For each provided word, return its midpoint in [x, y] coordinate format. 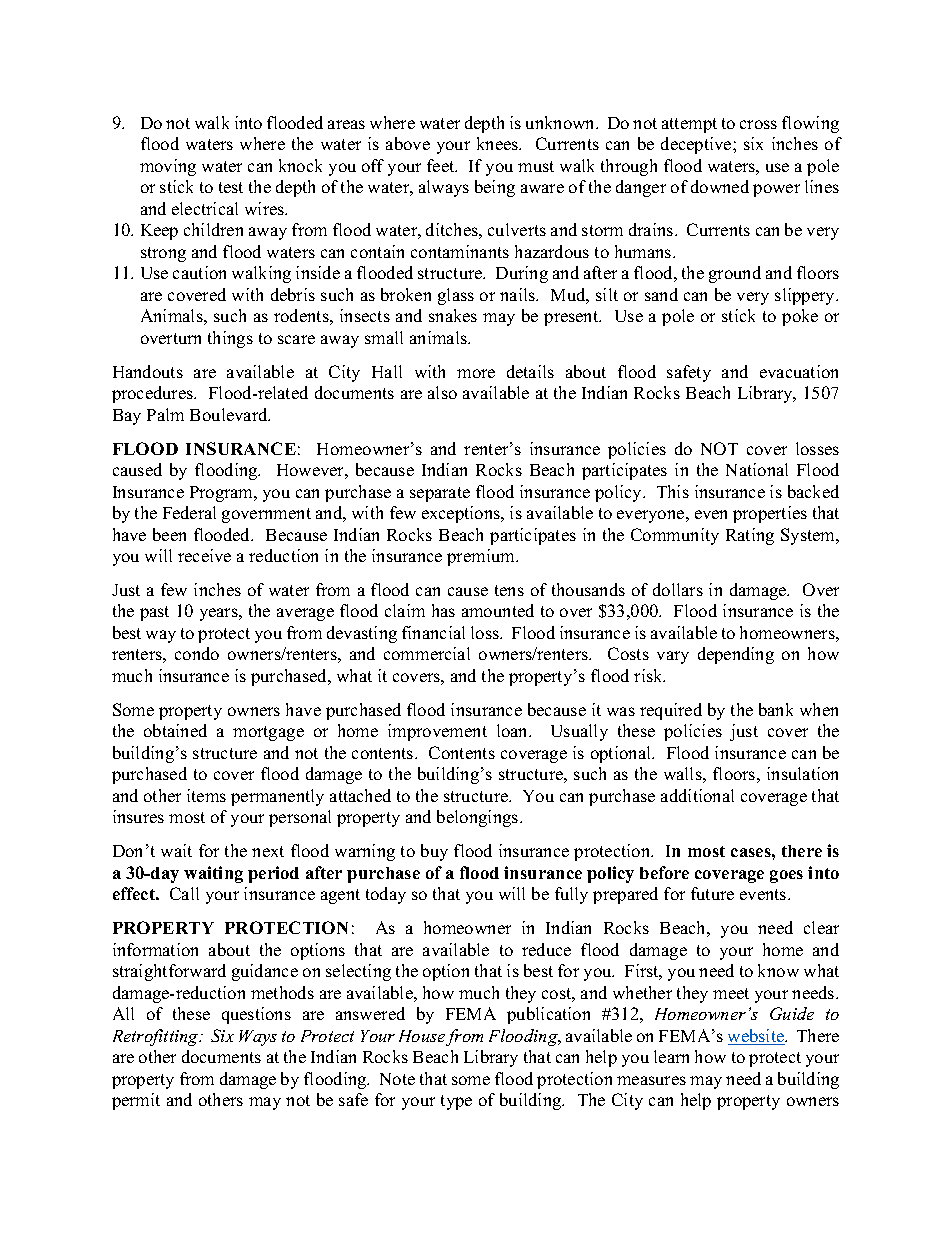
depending [736, 655]
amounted [498, 610]
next [268, 851]
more [476, 373]
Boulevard [230, 414]
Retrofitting [157, 1037]
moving [168, 167]
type [456, 1102]
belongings [479, 818]
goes [786, 876]
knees [499, 143]
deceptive [697, 145]
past [154, 613]
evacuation [799, 371]
